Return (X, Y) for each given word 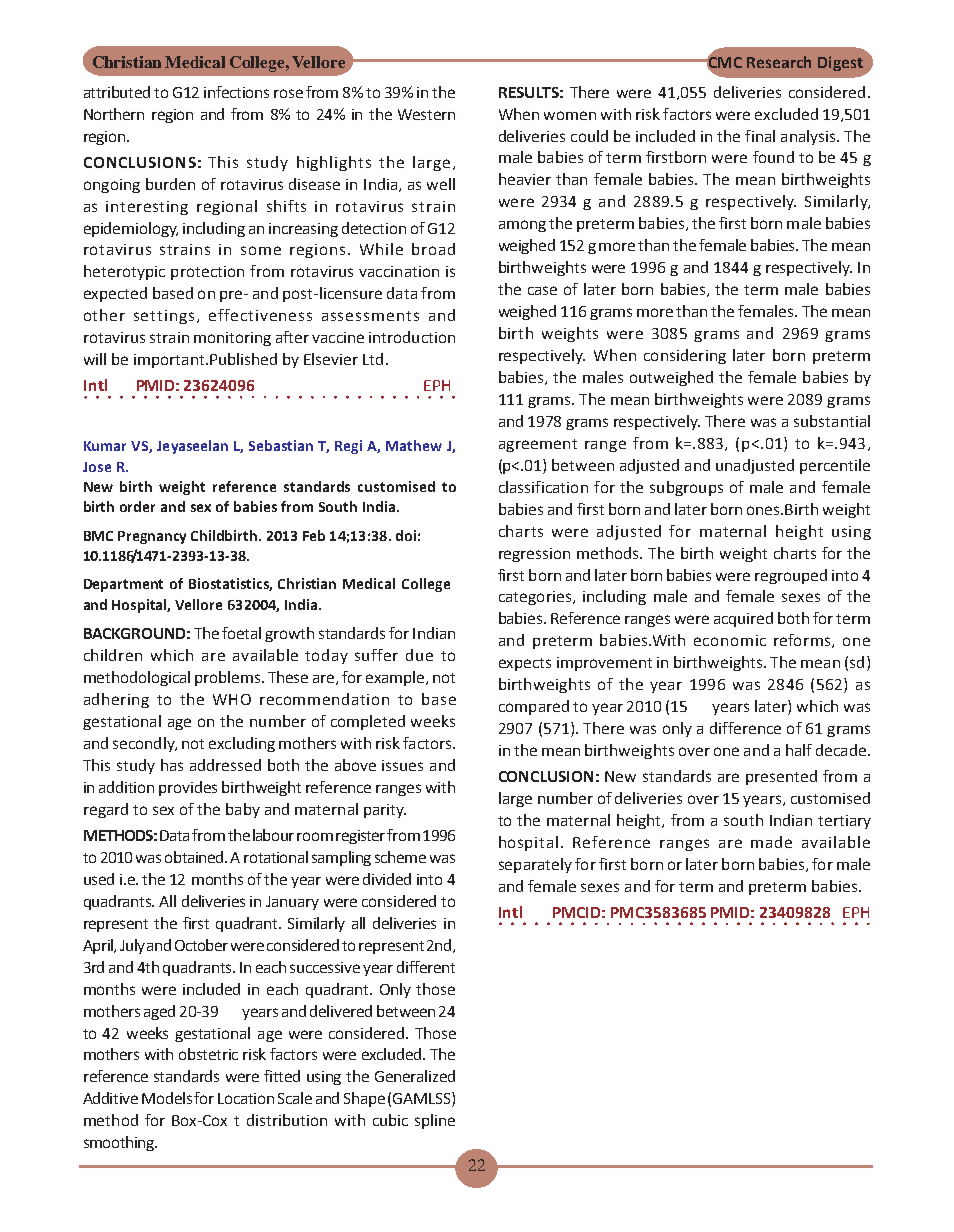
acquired (743, 619)
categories (535, 598)
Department (123, 585)
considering (685, 356)
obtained (196, 857)
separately (535, 865)
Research (779, 62)
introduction (412, 337)
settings (164, 317)
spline (435, 1121)
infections (236, 92)
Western (426, 114)
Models (168, 1098)
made (771, 842)
